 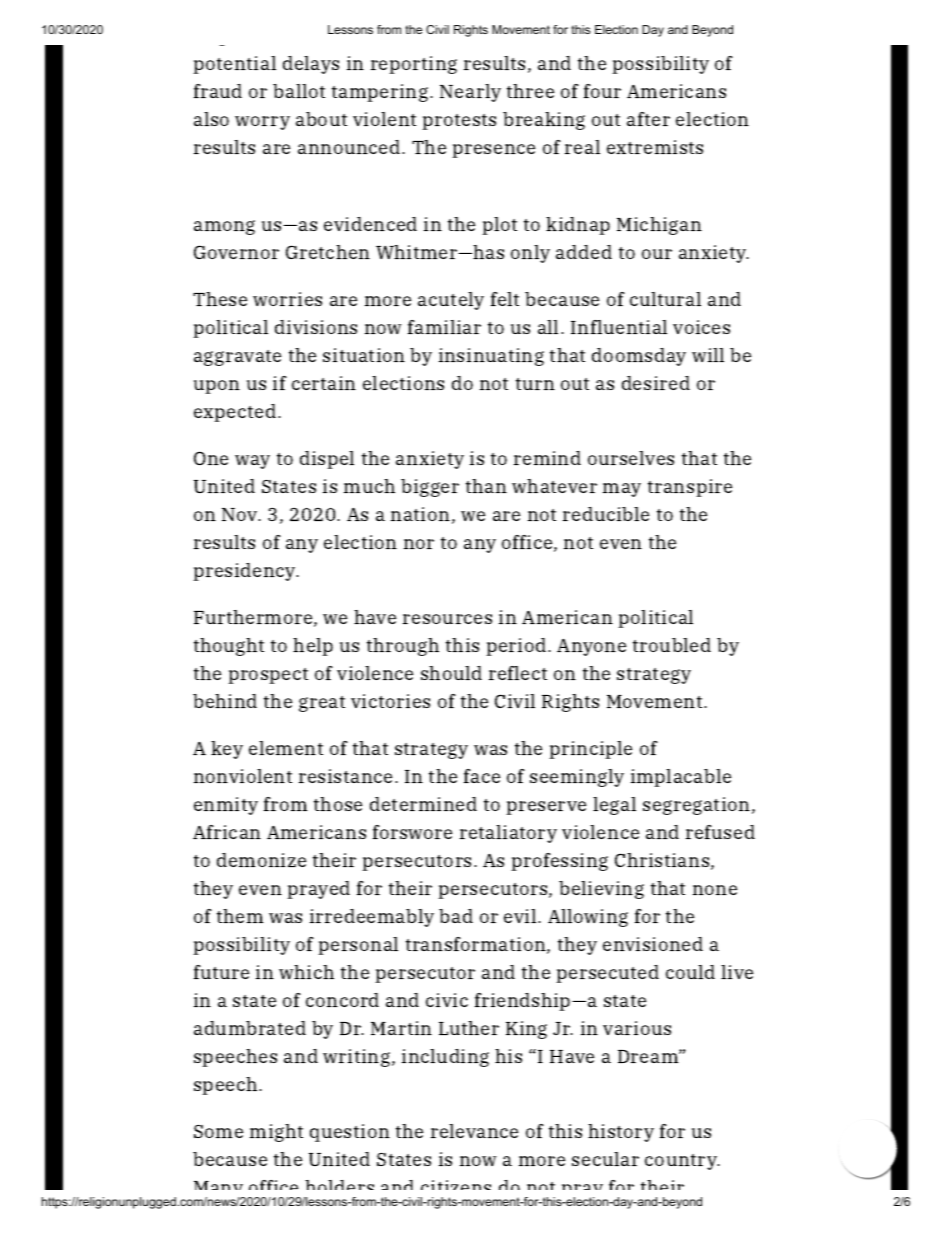 I want to click on resources, so click(x=447, y=619).
